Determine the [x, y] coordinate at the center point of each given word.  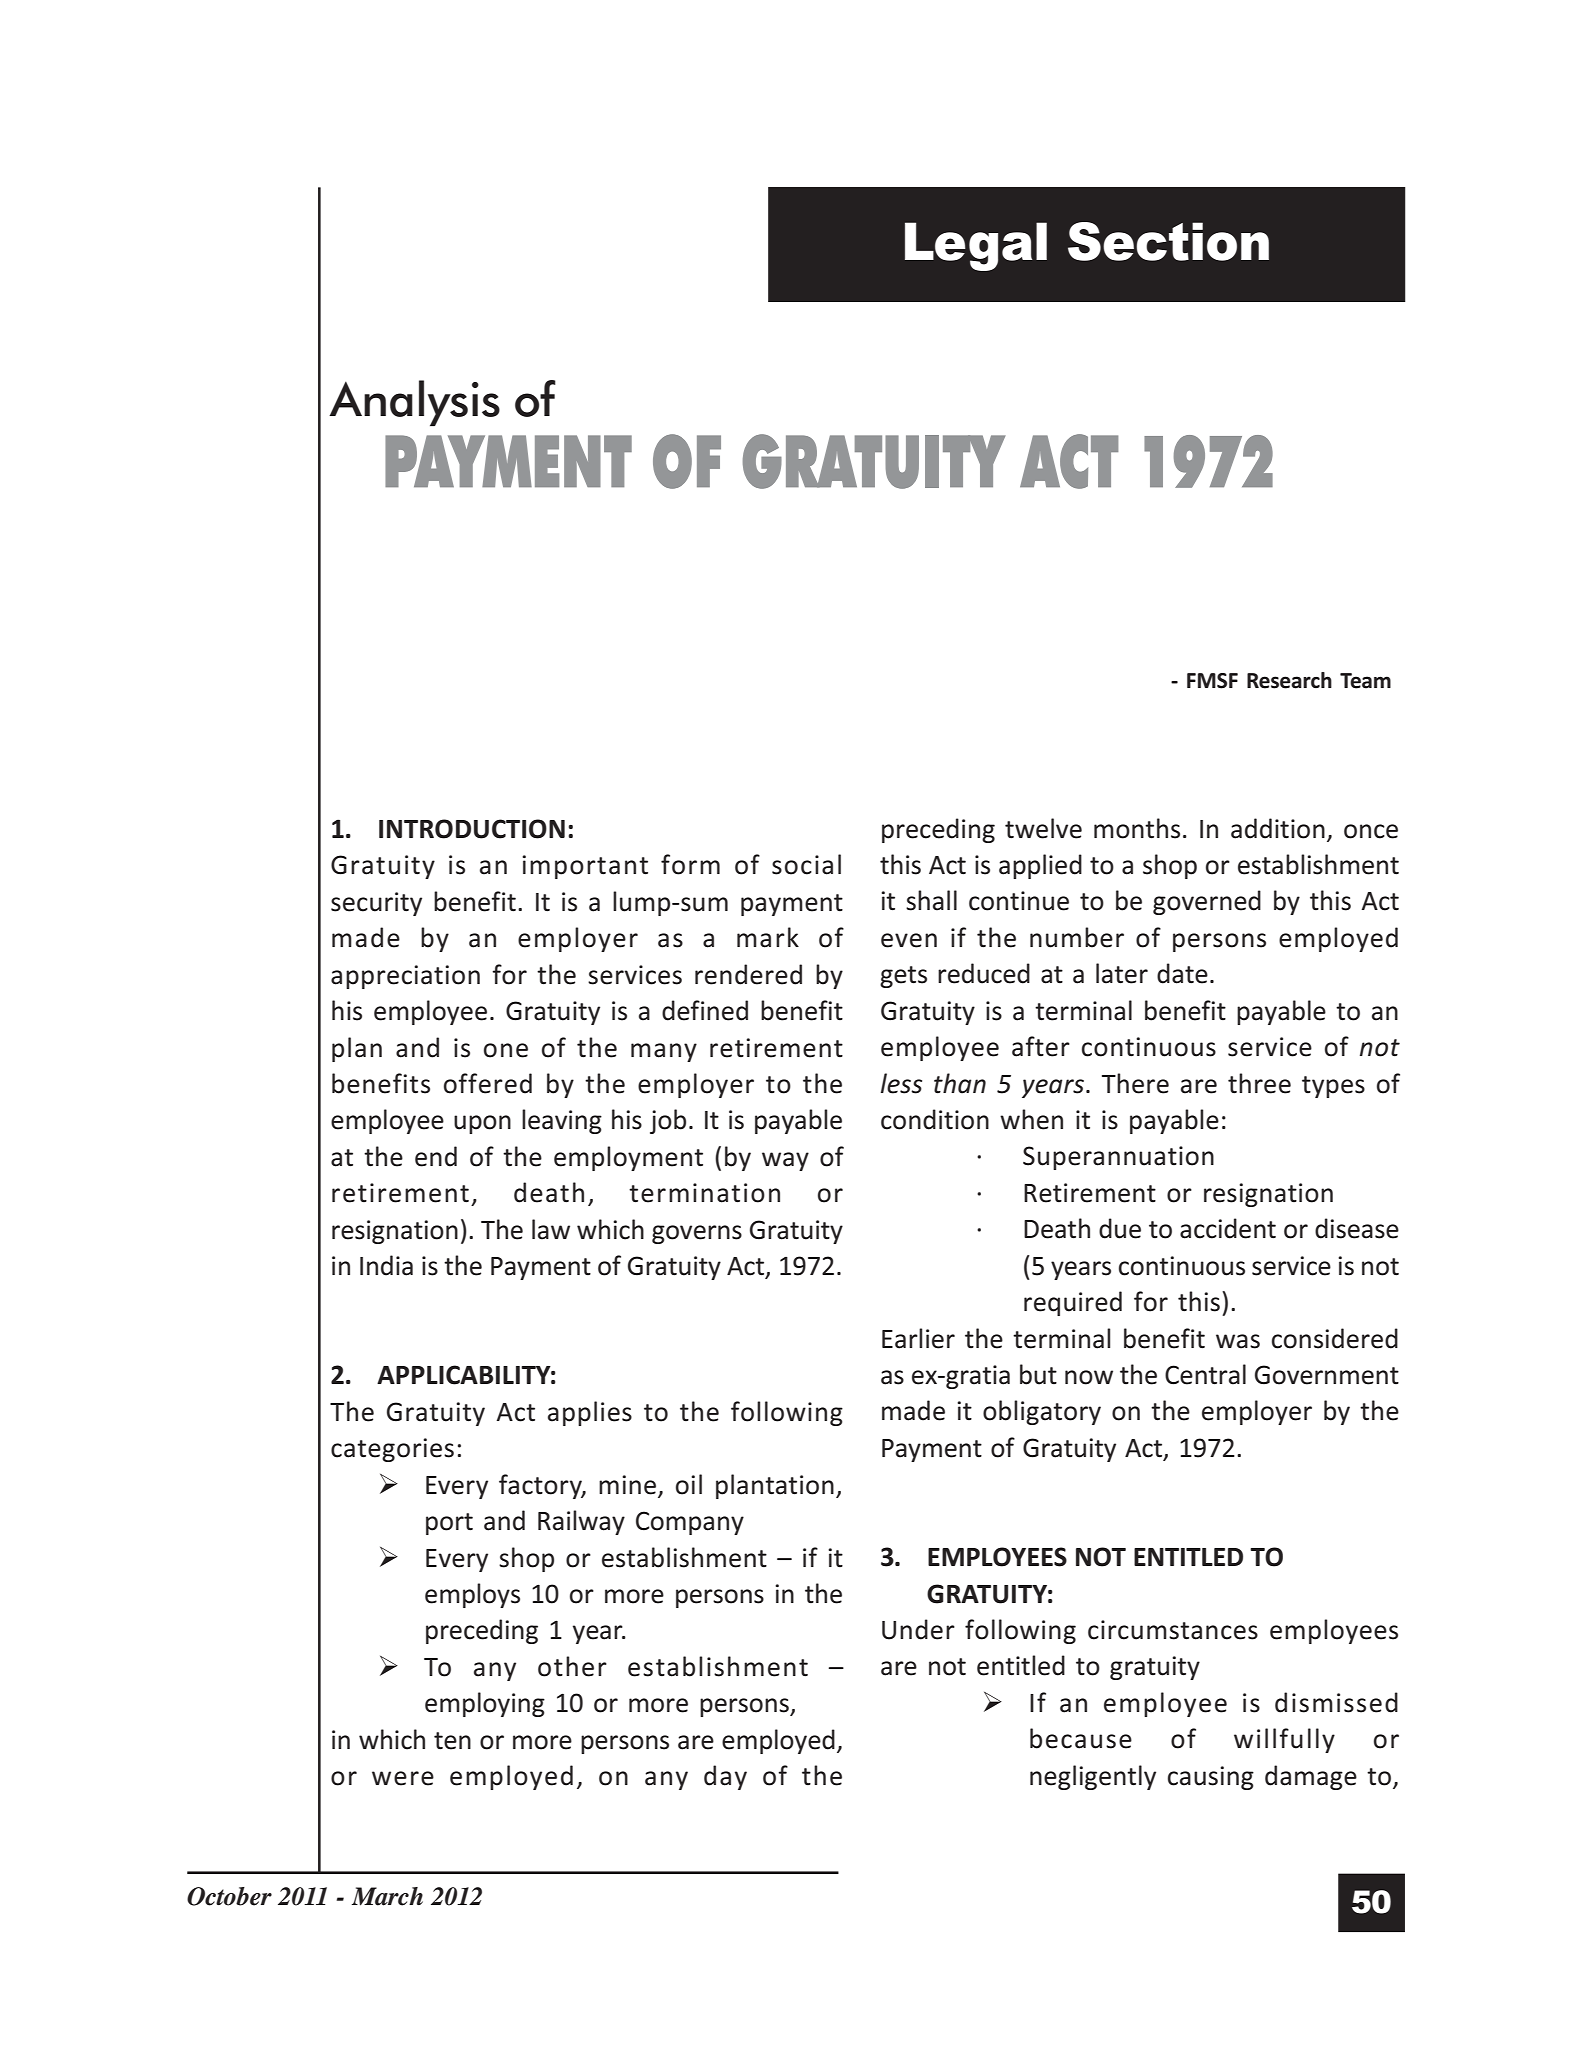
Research [1289, 680]
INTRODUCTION [472, 829]
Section [1168, 241]
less [901, 1083]
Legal [976, 246]
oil [689, 1484]
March [387, 1896]
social [806, 864]
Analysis [414, 403]
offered [488, 1083]
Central [1205, 1374]
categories [392, 1450]
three [1259, 1083]
